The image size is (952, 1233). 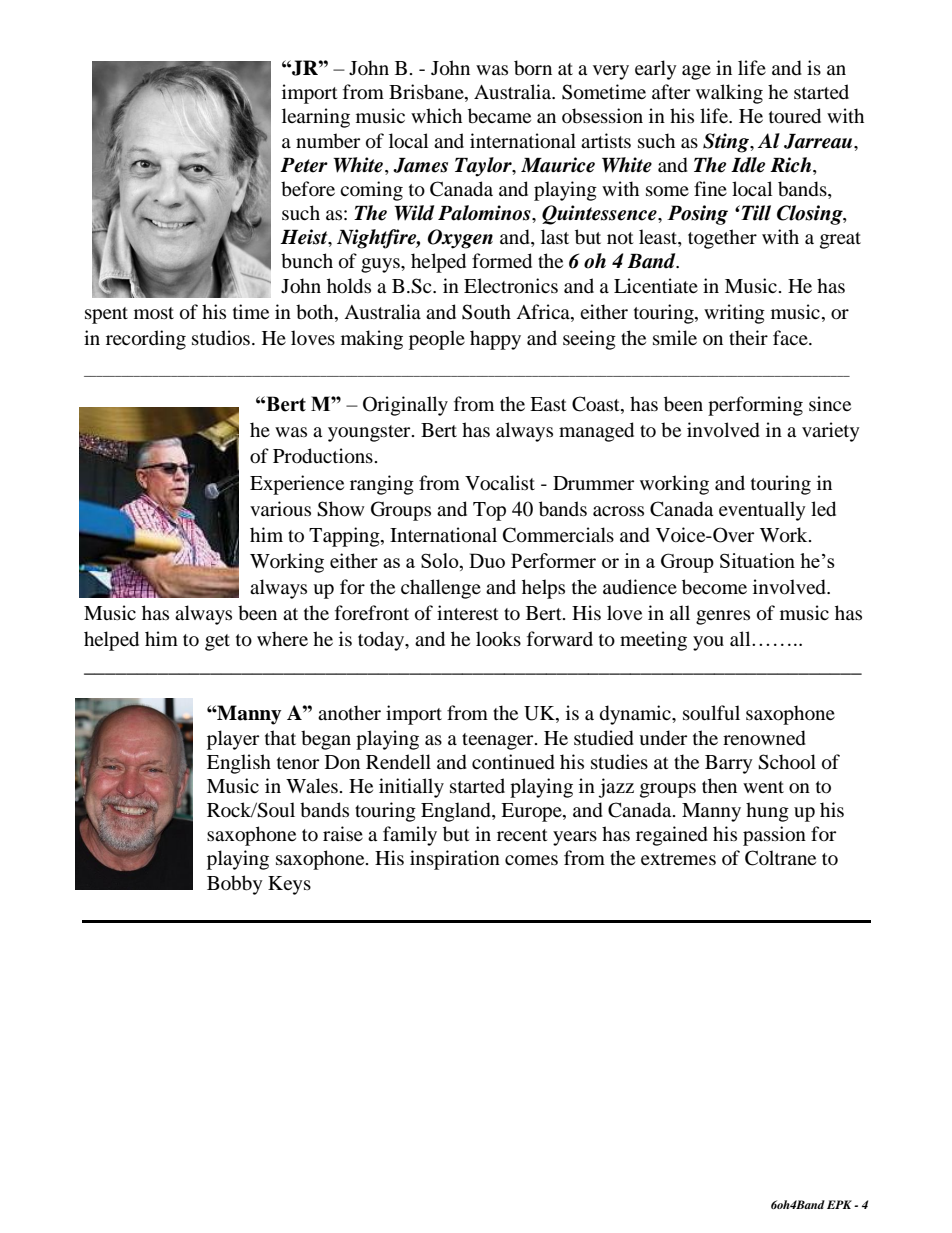 What do you see at coordinates (297, 485) in the screenshot?
I see `Experience` at bounding box center [297, 485].
